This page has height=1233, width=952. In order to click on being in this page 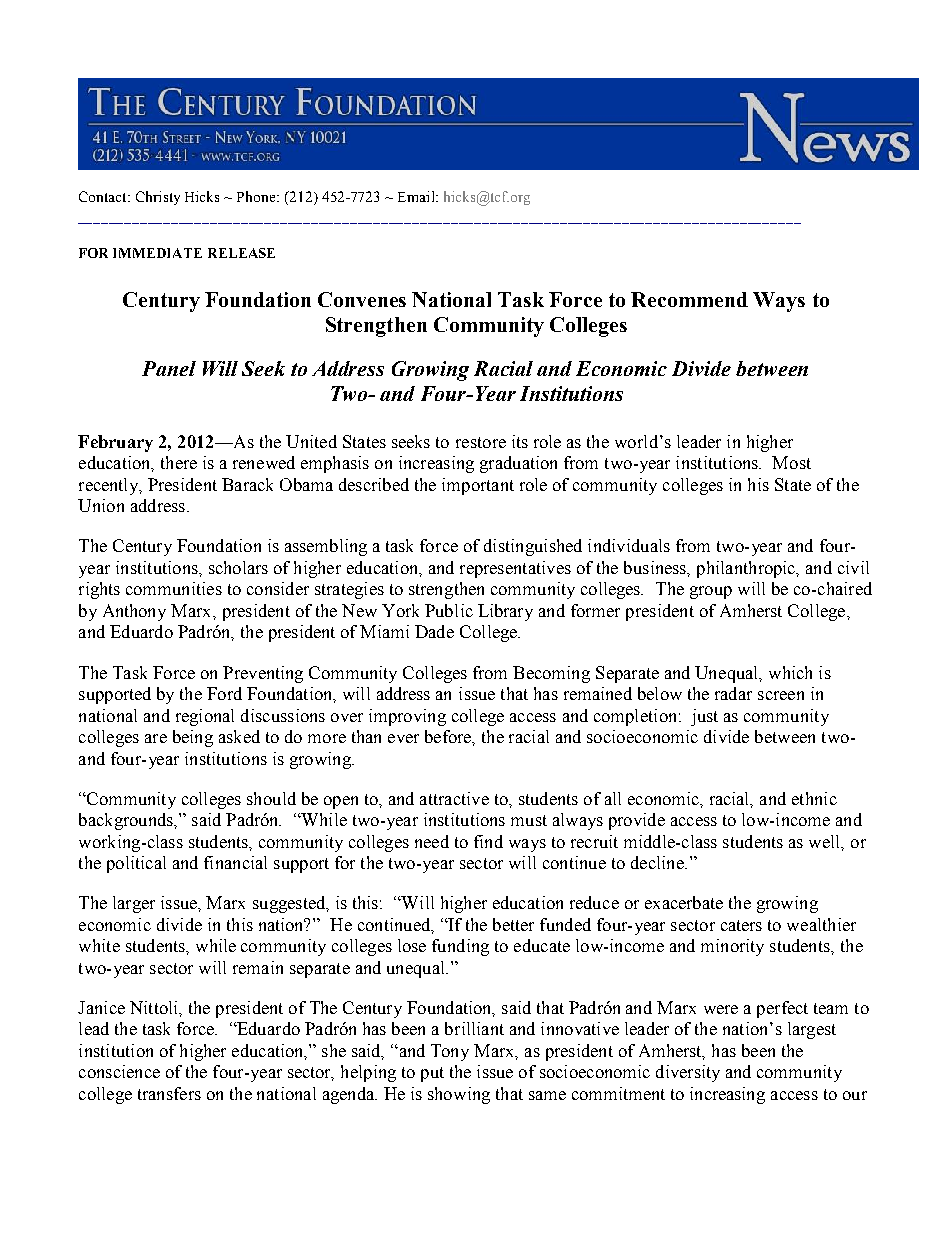, I will do `click(193, 738)`.
